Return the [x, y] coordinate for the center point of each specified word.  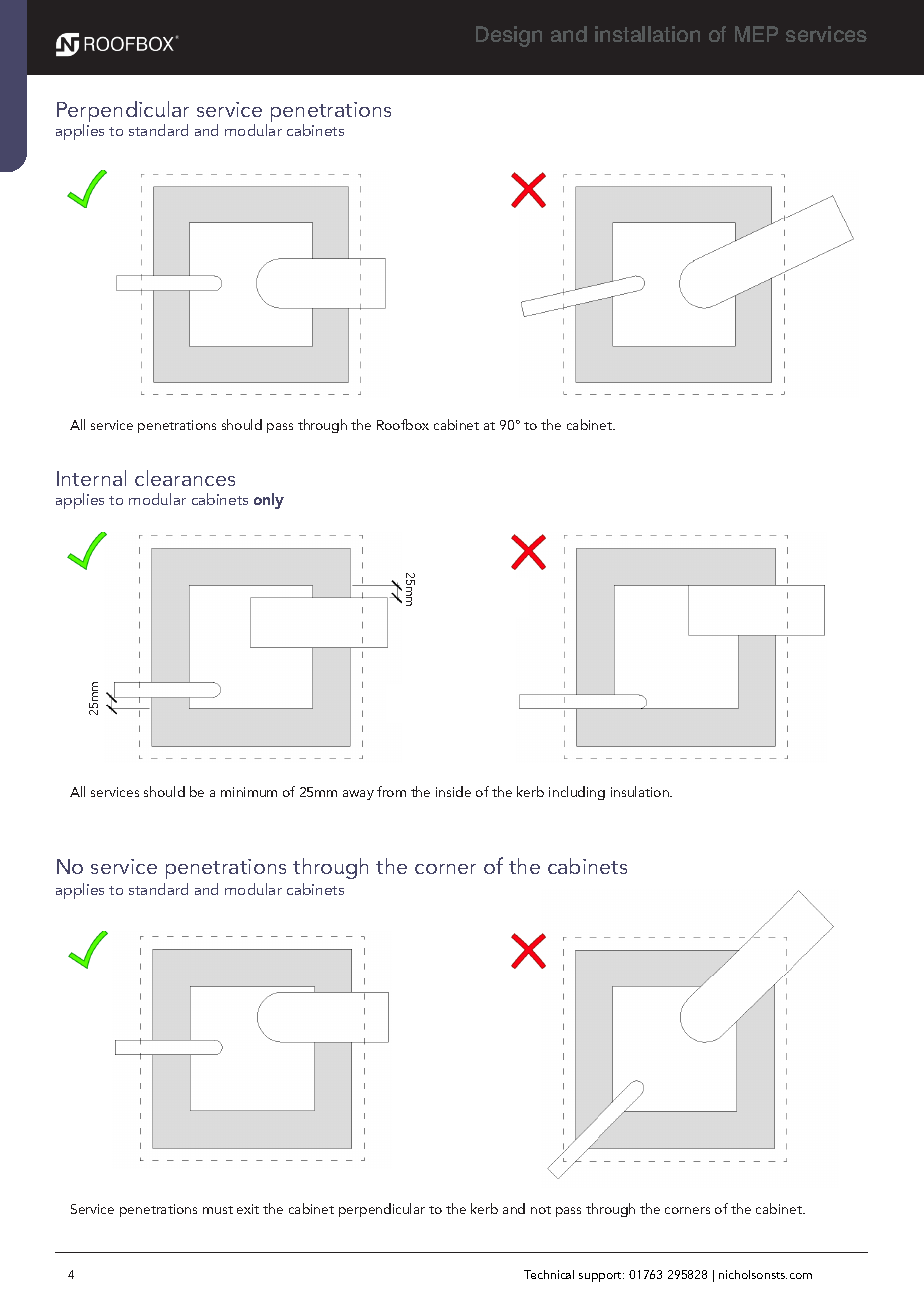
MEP [756, 34]
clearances [185, 478]
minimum [249, 792]
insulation [641, 791]
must [218, 1210]
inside [453, 791]
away [358, 795]
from [391, 791]
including [577, 793]
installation [647, 34]
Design [509, 36]
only [269, 501]
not [541, 1210]
